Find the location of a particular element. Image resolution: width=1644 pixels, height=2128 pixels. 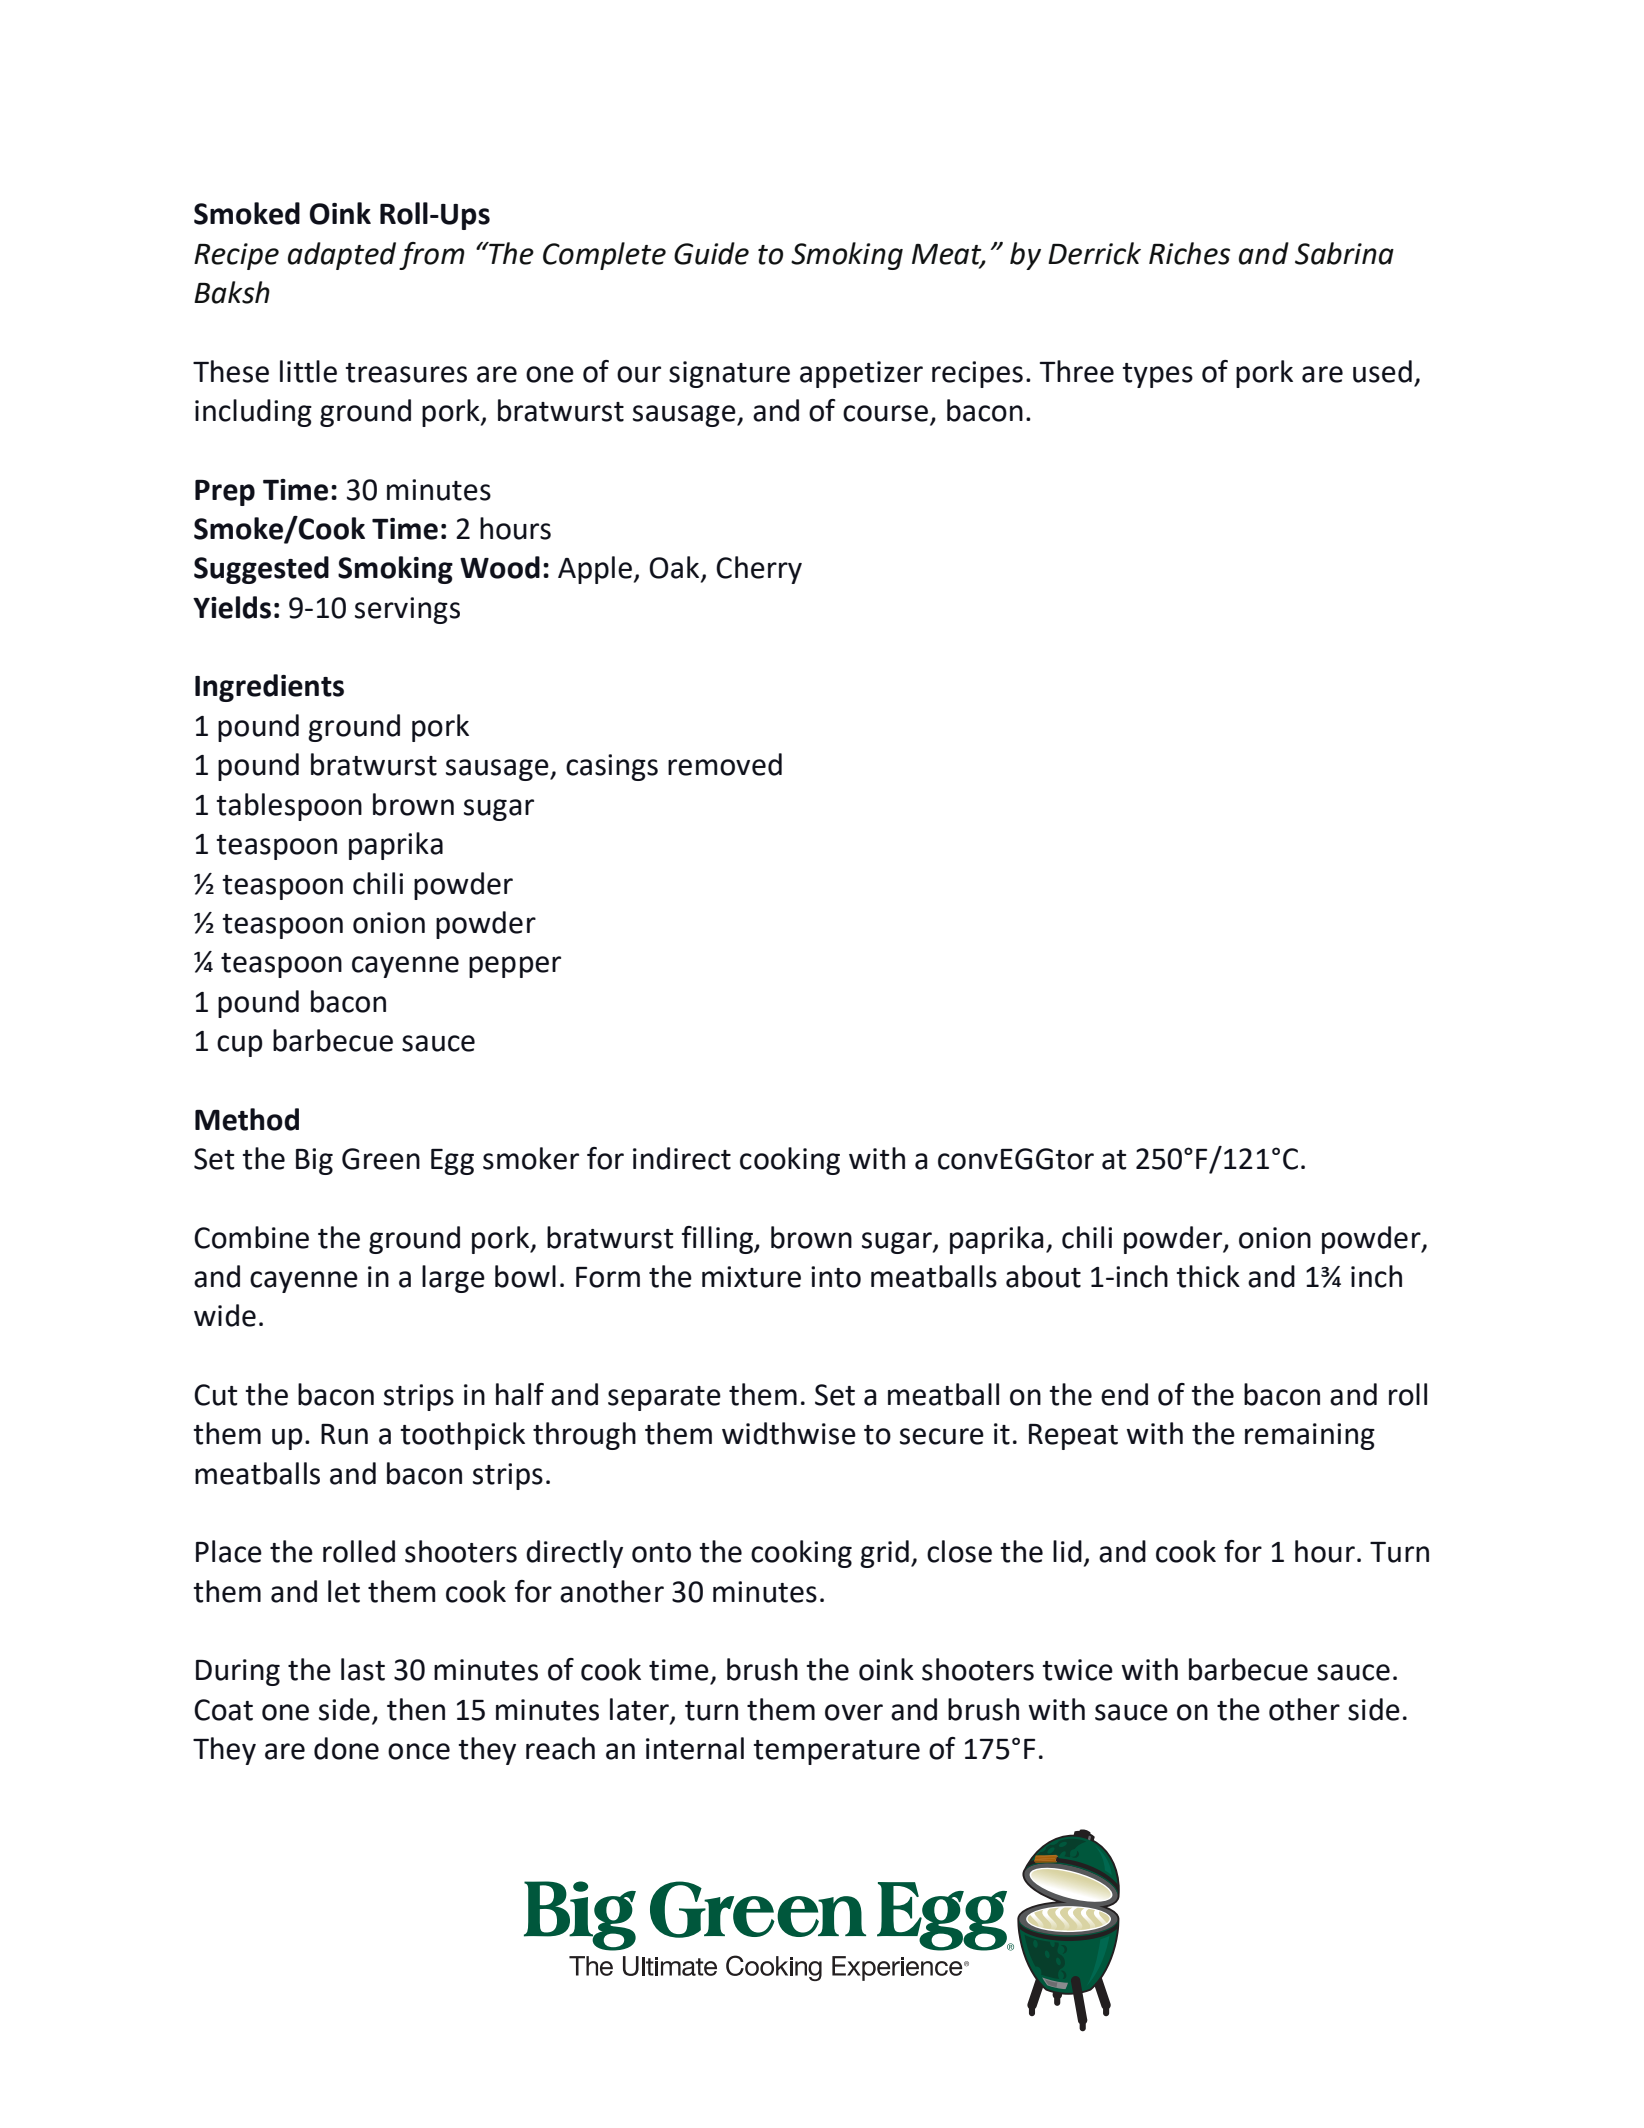

Guide is located at coordinates (711, 253).
